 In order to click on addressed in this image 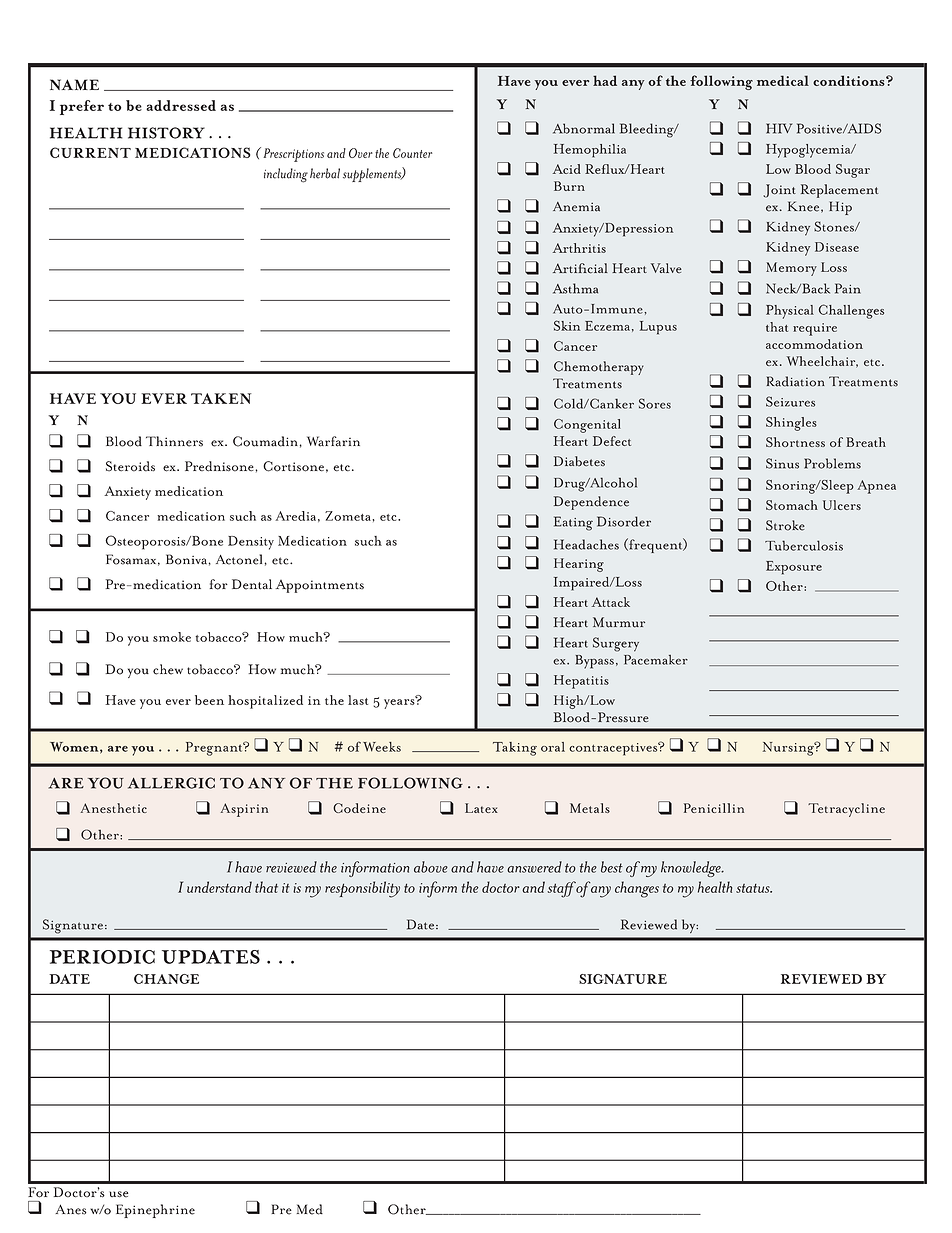, I will do `click(181, 105)`.
